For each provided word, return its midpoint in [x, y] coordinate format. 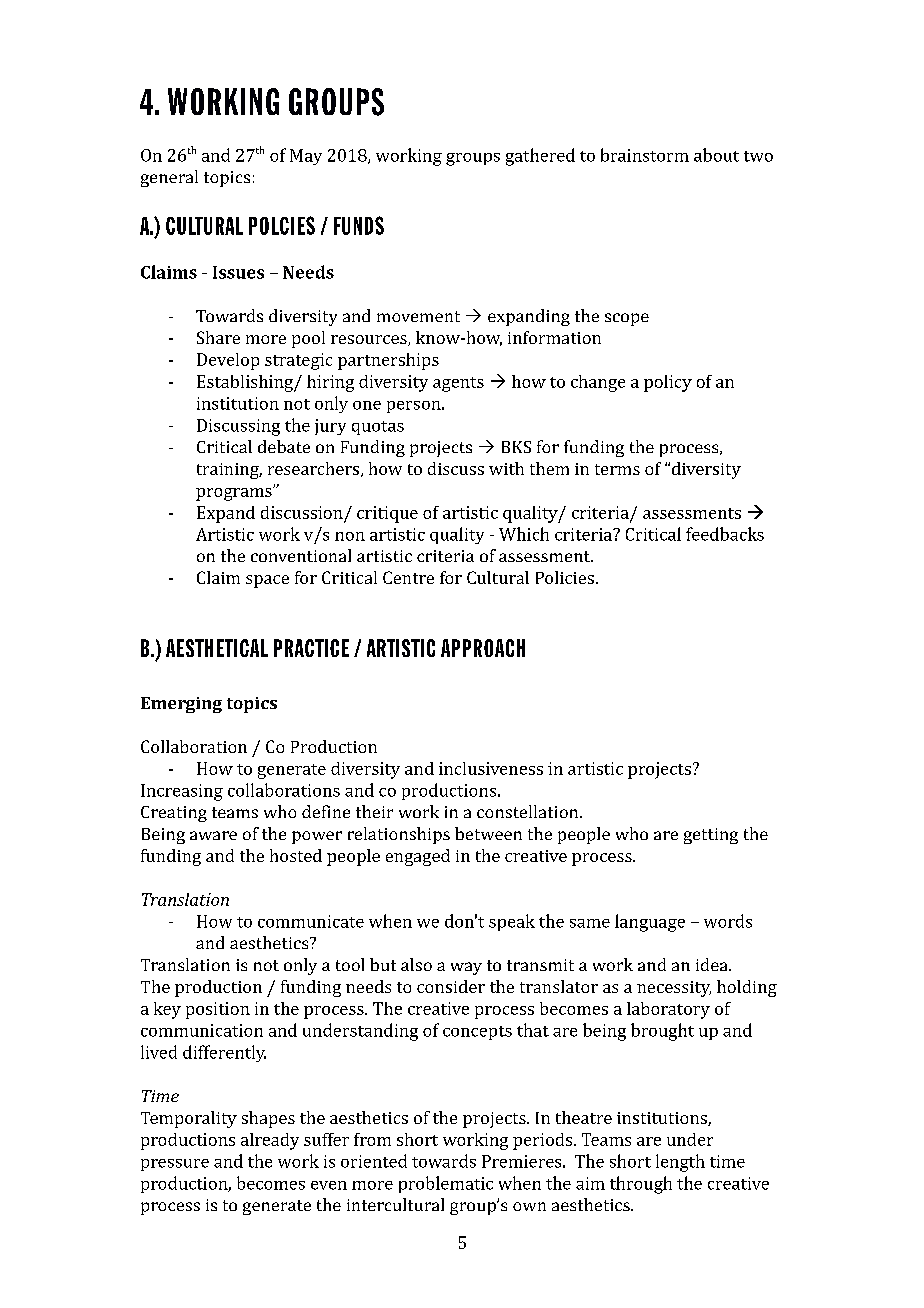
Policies [565, 577]
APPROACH [483, 648]
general [169, 178]
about [716, 155]
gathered [540, 157]
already [270, 1141]
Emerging [181, 705]
